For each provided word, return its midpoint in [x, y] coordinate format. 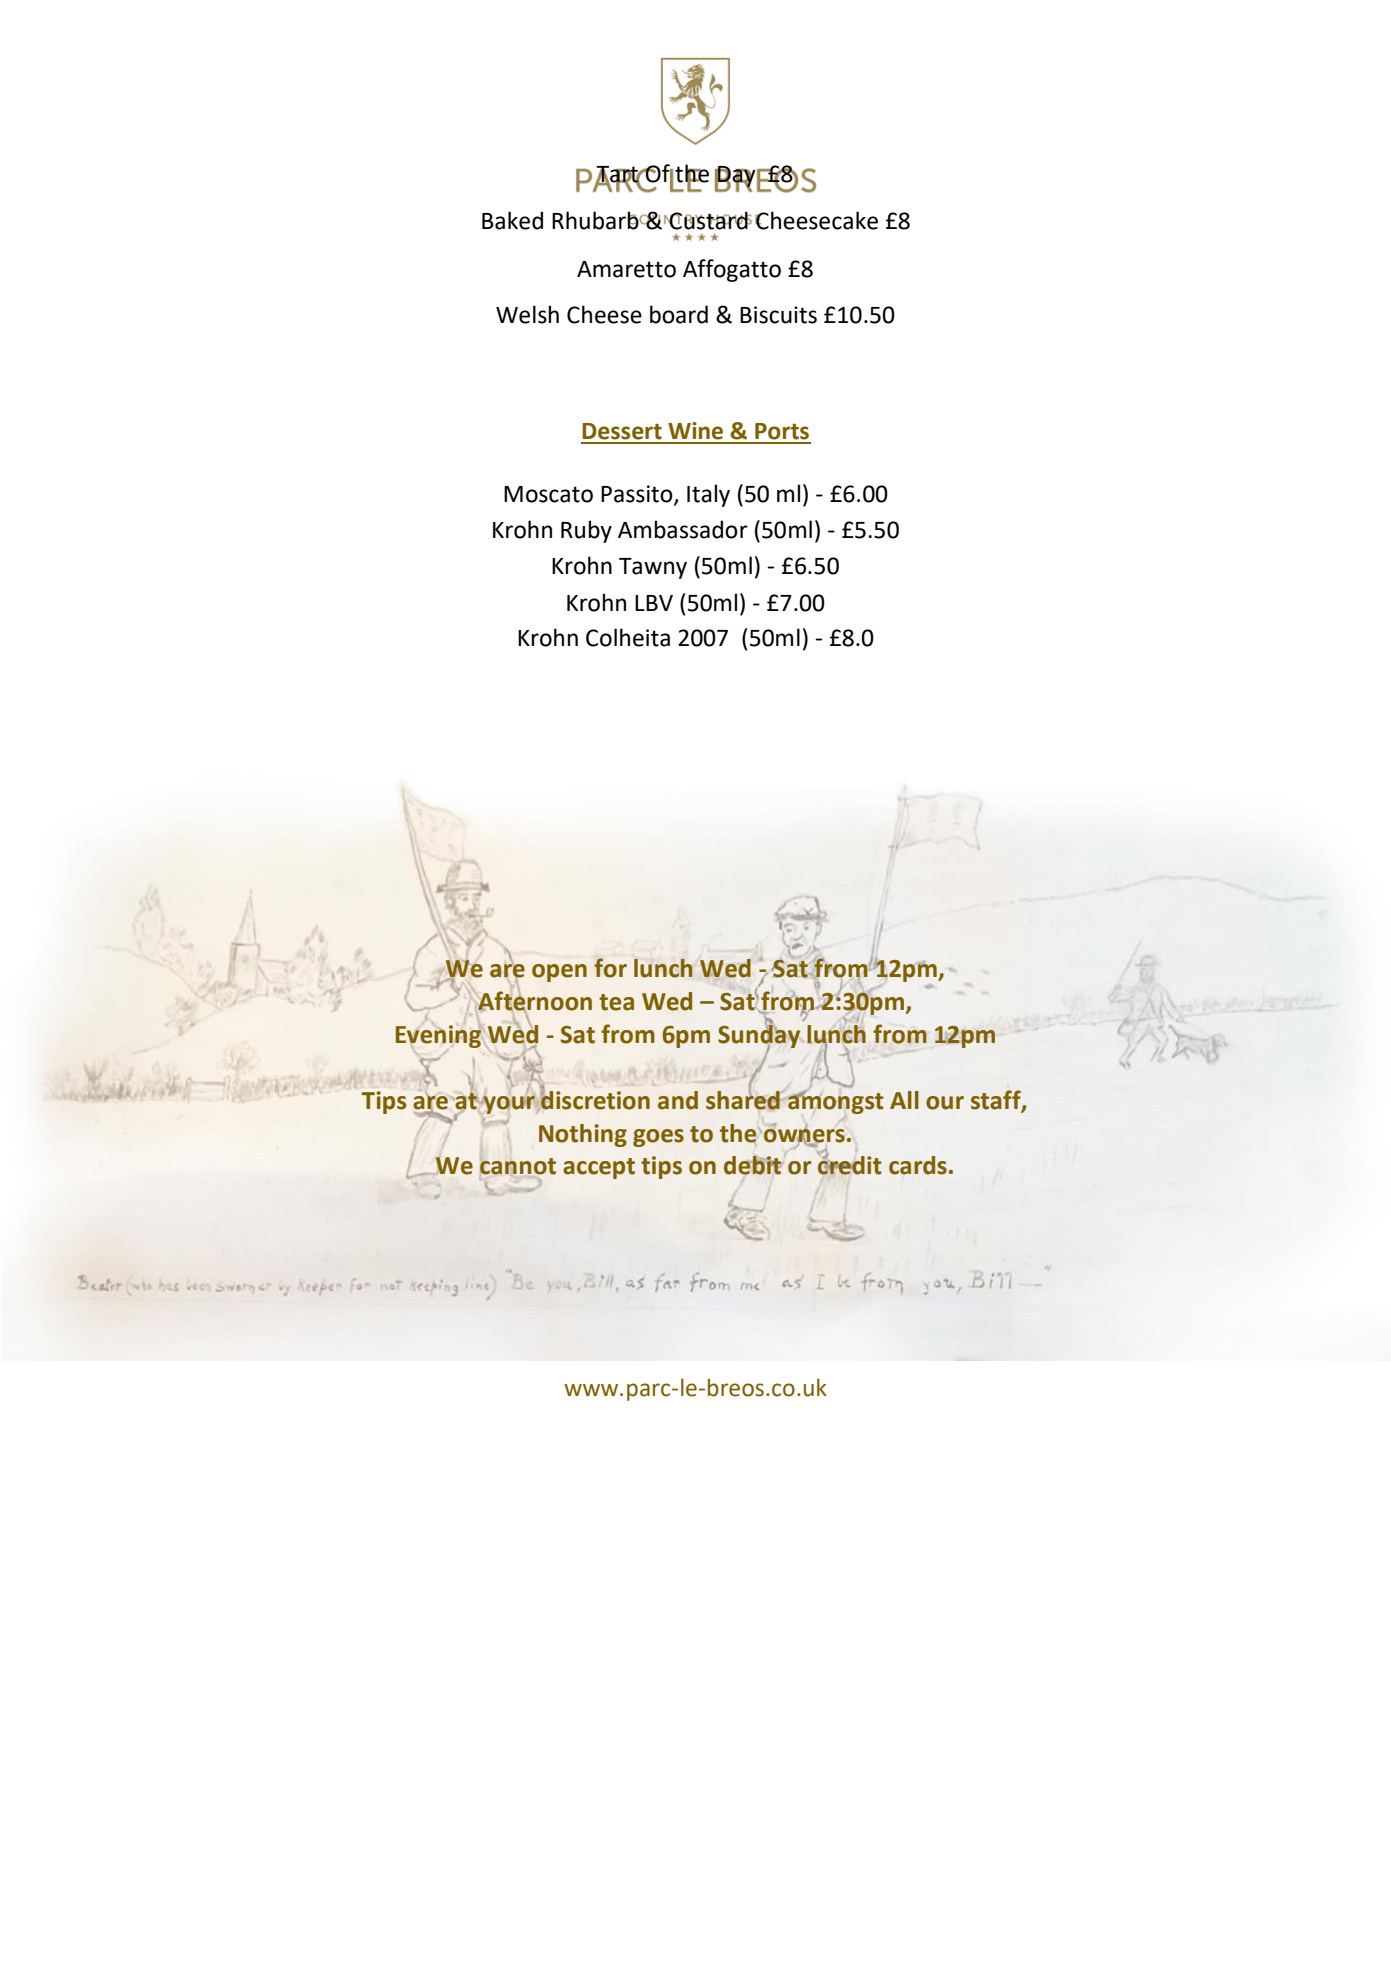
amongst [835, 1102]
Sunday [759, 1036]
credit [850, 1164]
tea [616, 1002]
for [610, 968]
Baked [512, 220]
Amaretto [626, 269]
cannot [518, 1166]
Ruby [586, 531]
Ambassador [683, 529]
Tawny [653, 568]
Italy [708, 495]
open [559, 973]
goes [658, 1138]
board [679, 314]
